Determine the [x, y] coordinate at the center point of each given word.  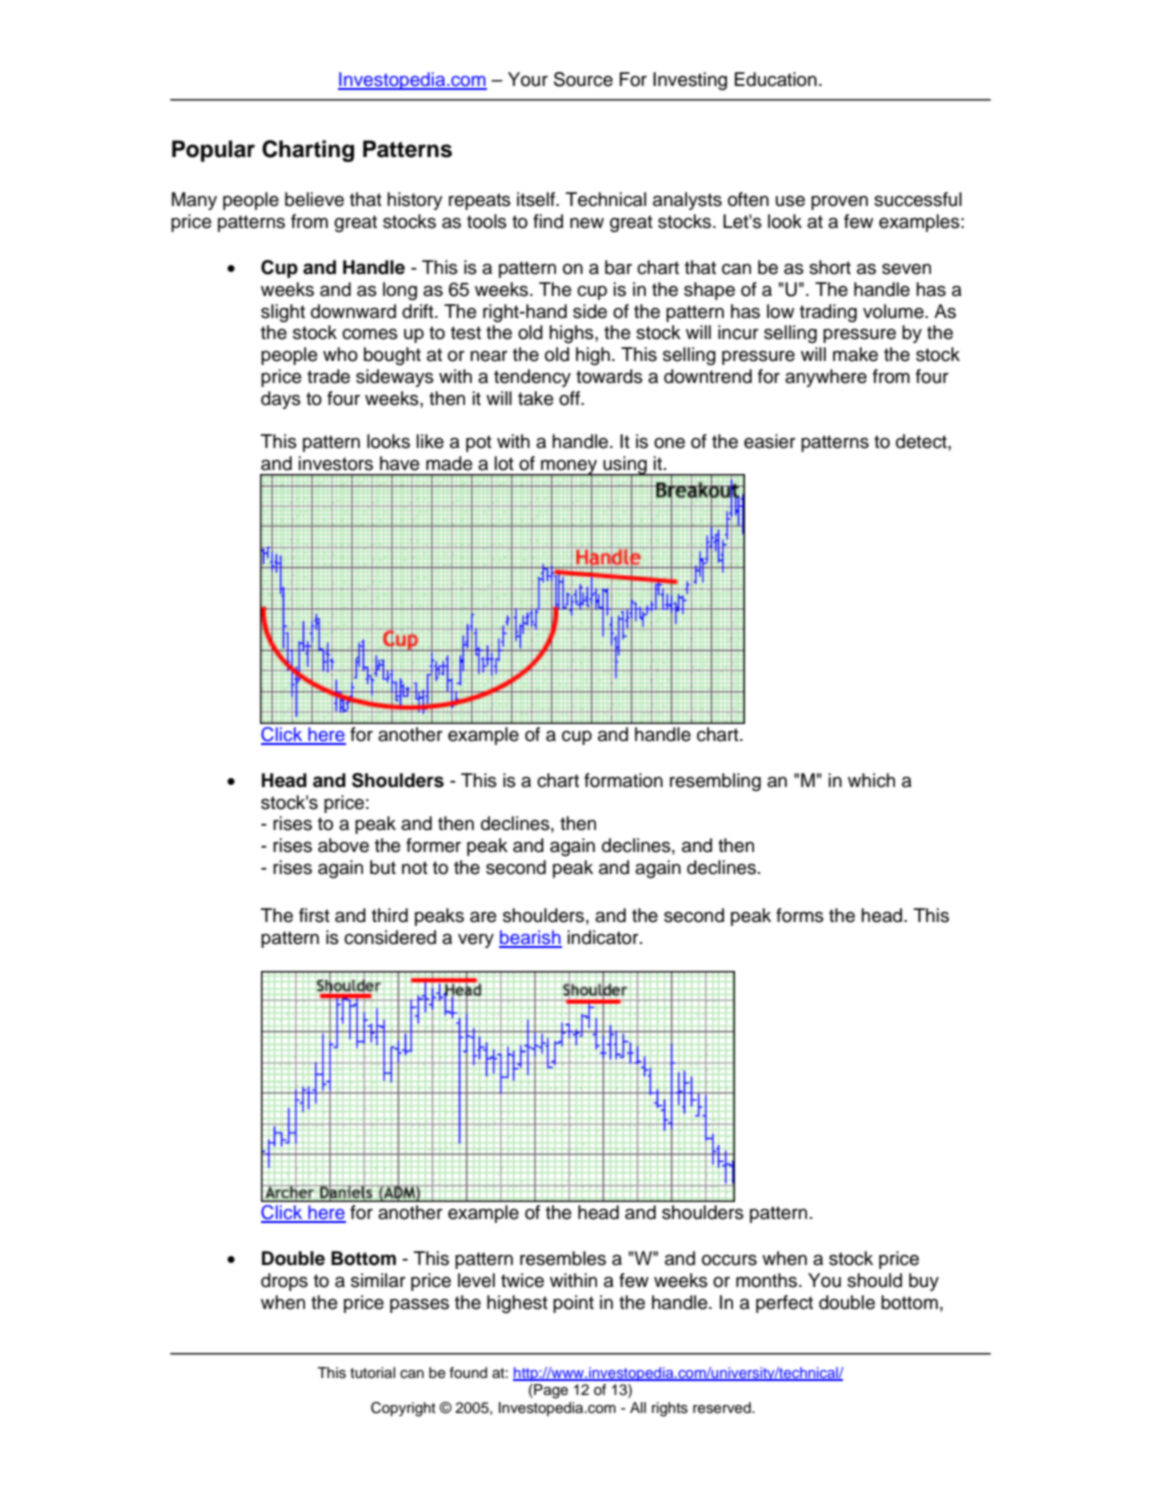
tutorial [372, 1373]
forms [800, 915]
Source [583, 79]
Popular [213, 151]
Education [776, 79]
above [343, 845]
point [573, 1304]
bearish [530, 938]
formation [623, 780]
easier [770, 441]
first [314, 915]
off [570, 398]
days [281, 400]
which [871, 780]
